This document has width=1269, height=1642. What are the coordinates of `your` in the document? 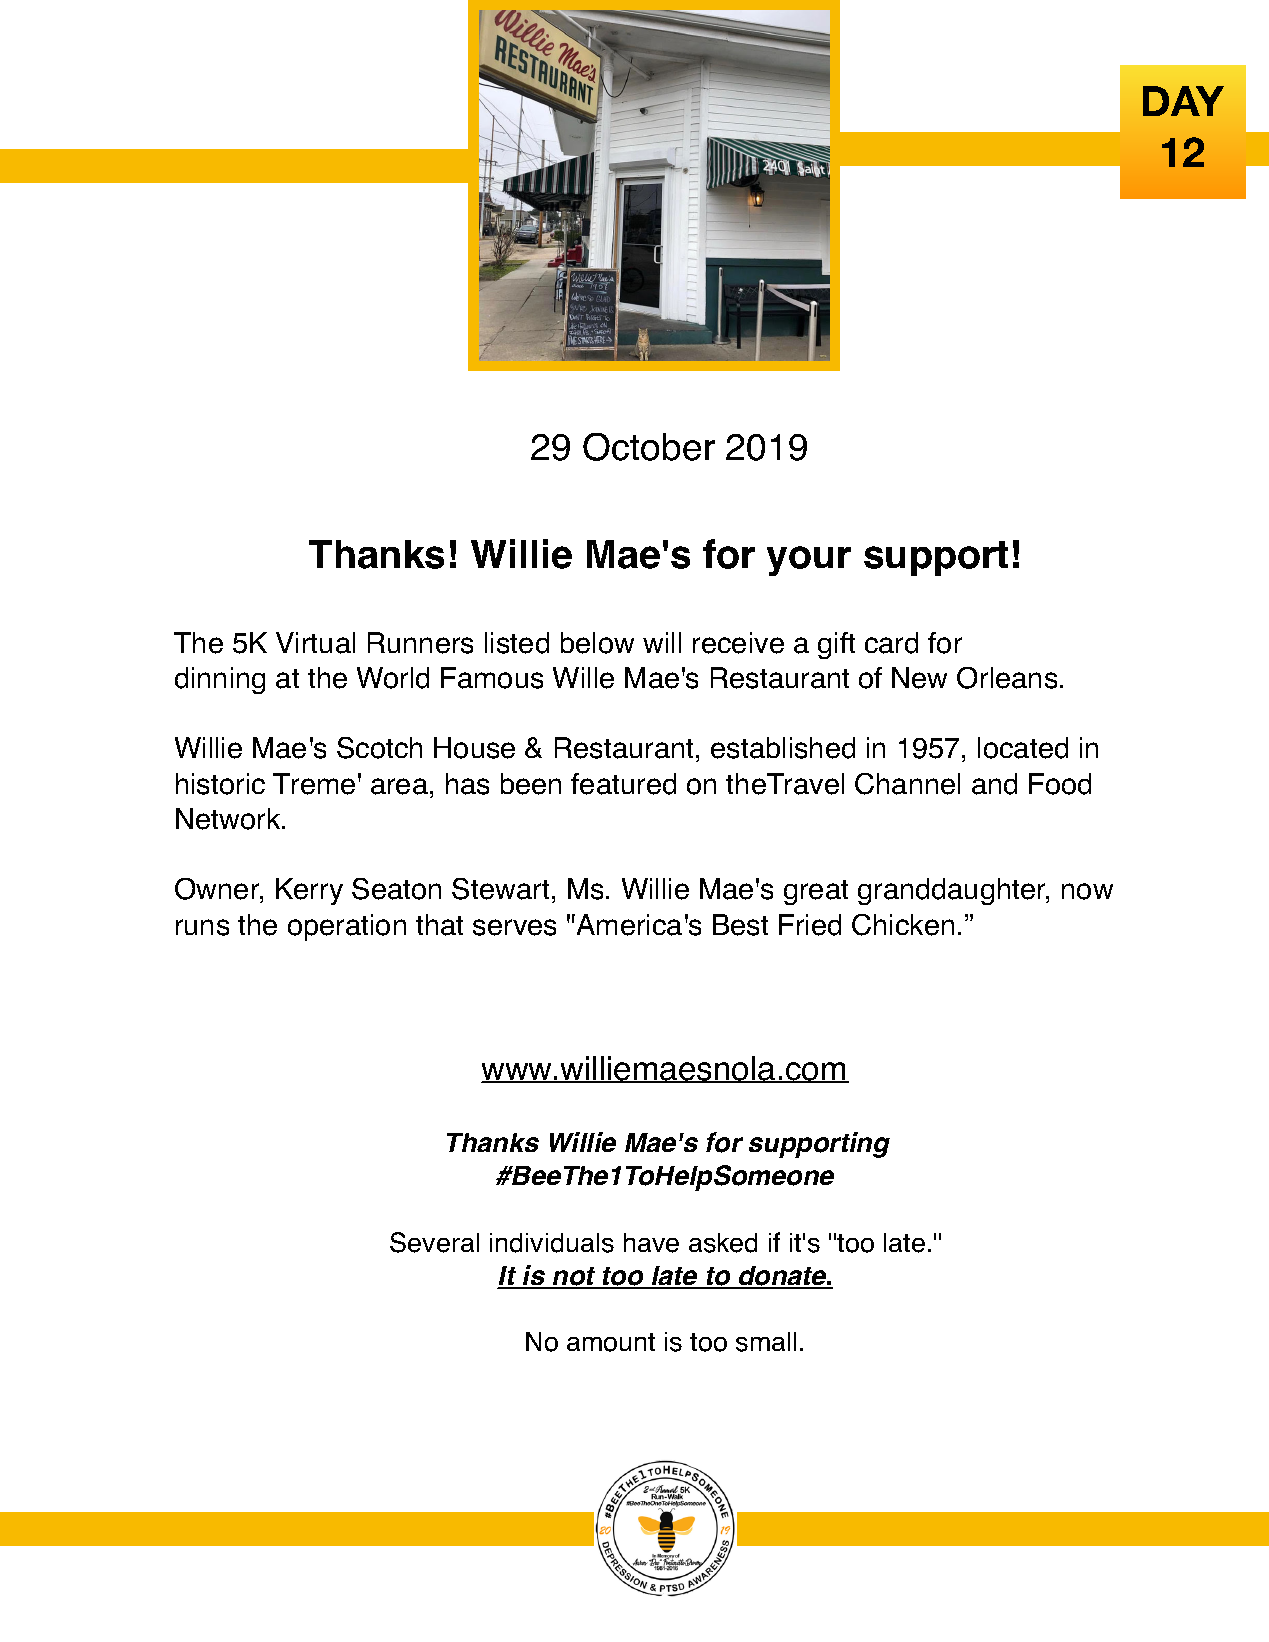 It's located at (809, 561).
